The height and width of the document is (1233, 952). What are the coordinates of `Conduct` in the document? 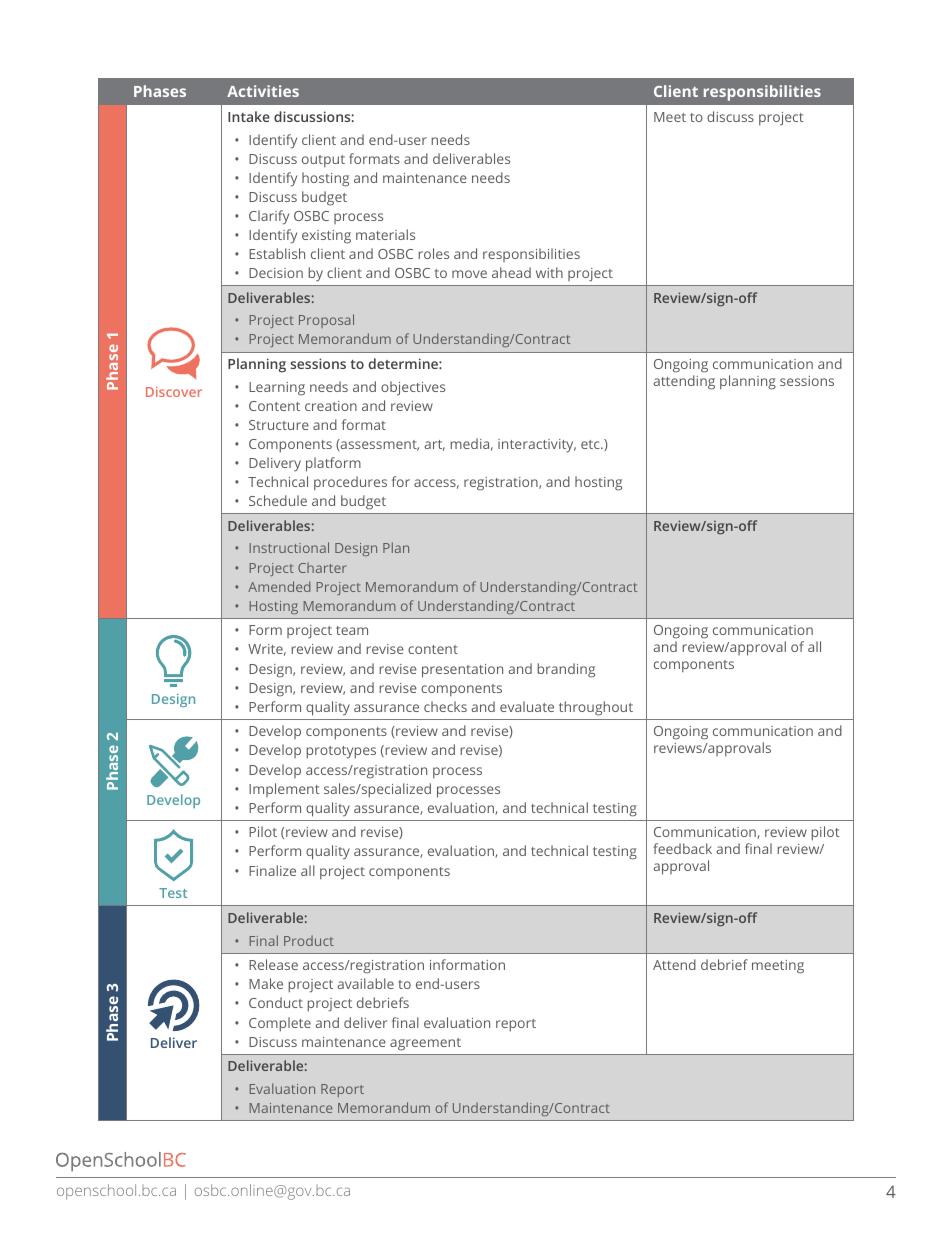 It's located at (276, 1002).
